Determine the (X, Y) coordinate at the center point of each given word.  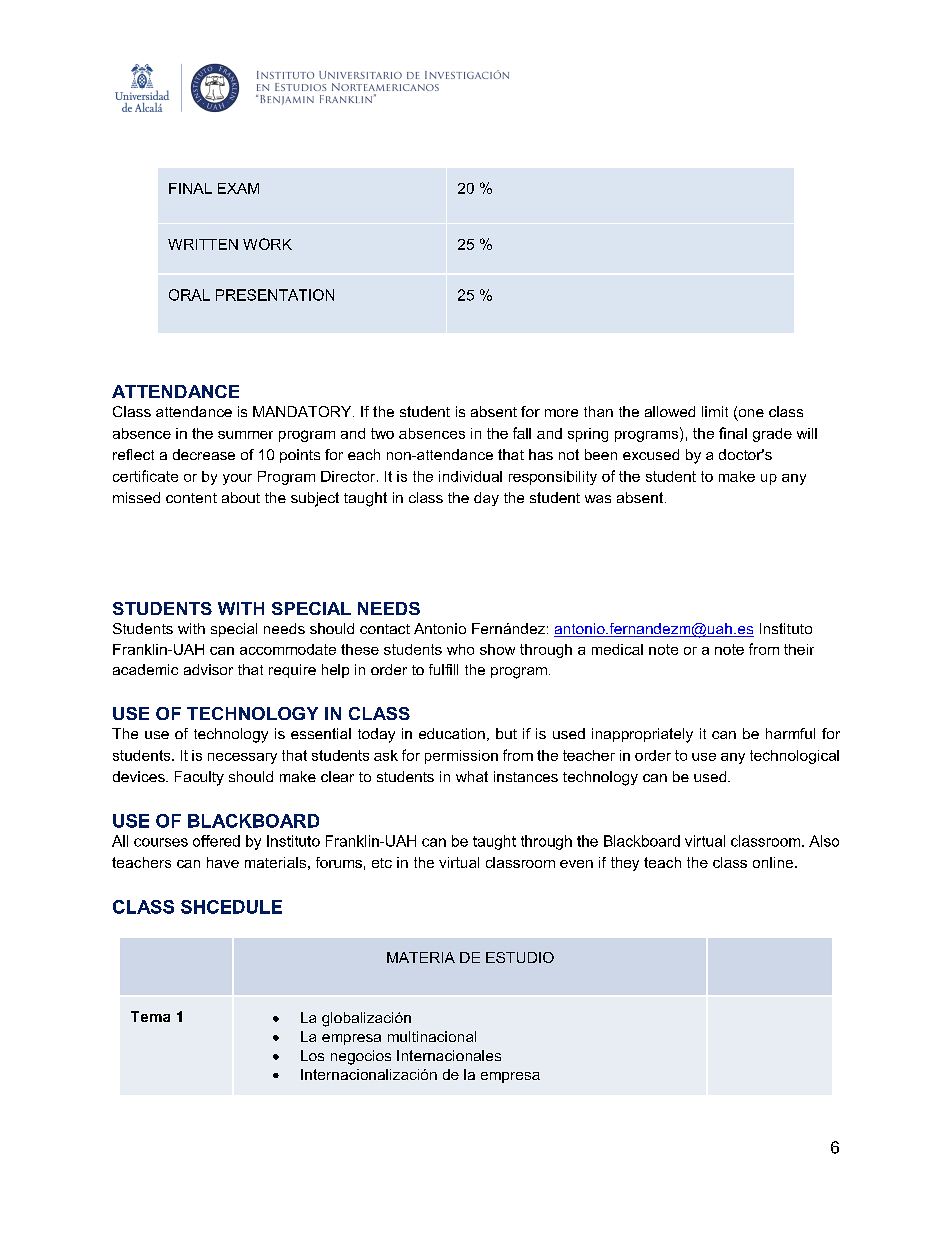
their (799, 649)
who (460, 649)
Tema (150, 1016)
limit (715, 411)
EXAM (238, 188)
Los (312, 1055)
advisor (208, 669)
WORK (267, 244)
